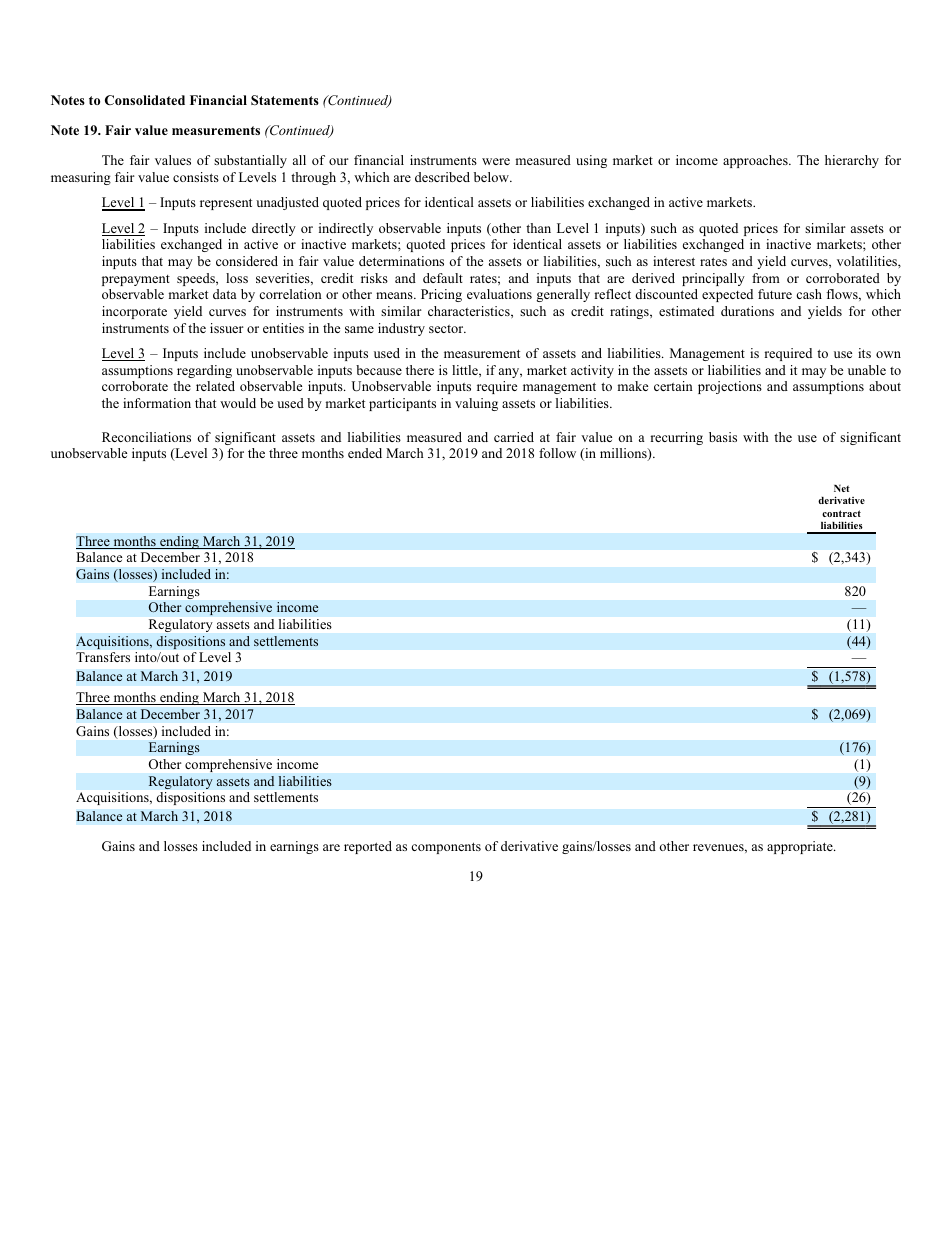  Describe the element at coordinates (496, 161) in the image. I see `were` at that location.
